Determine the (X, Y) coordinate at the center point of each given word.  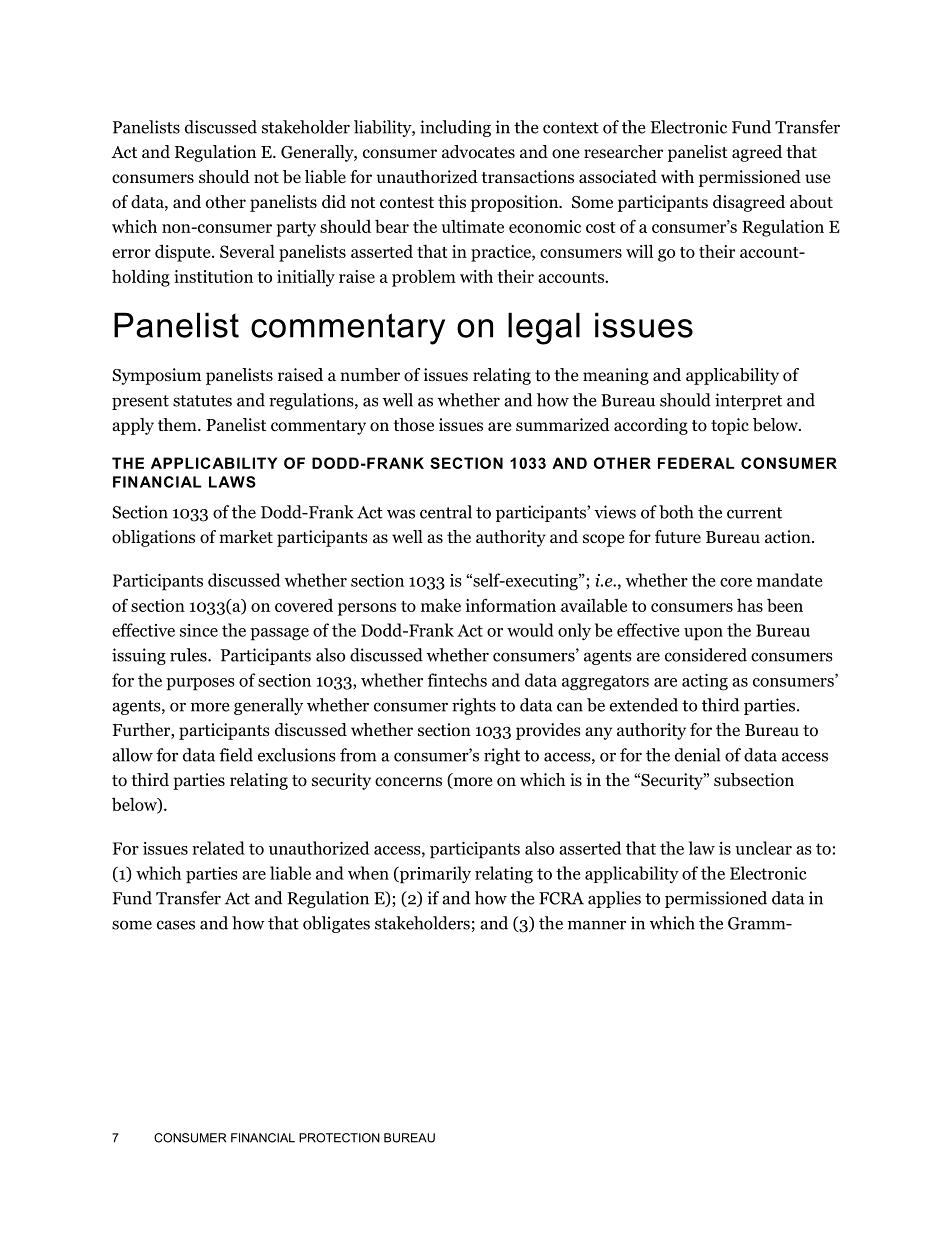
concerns (408, 782)
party (296, 229)
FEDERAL (696, 463)
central (446, 512)
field (236, 755)
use (817, 178)
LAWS (232, 482)
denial (697, 755)
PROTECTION (339, 1138)
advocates (478, 152)
